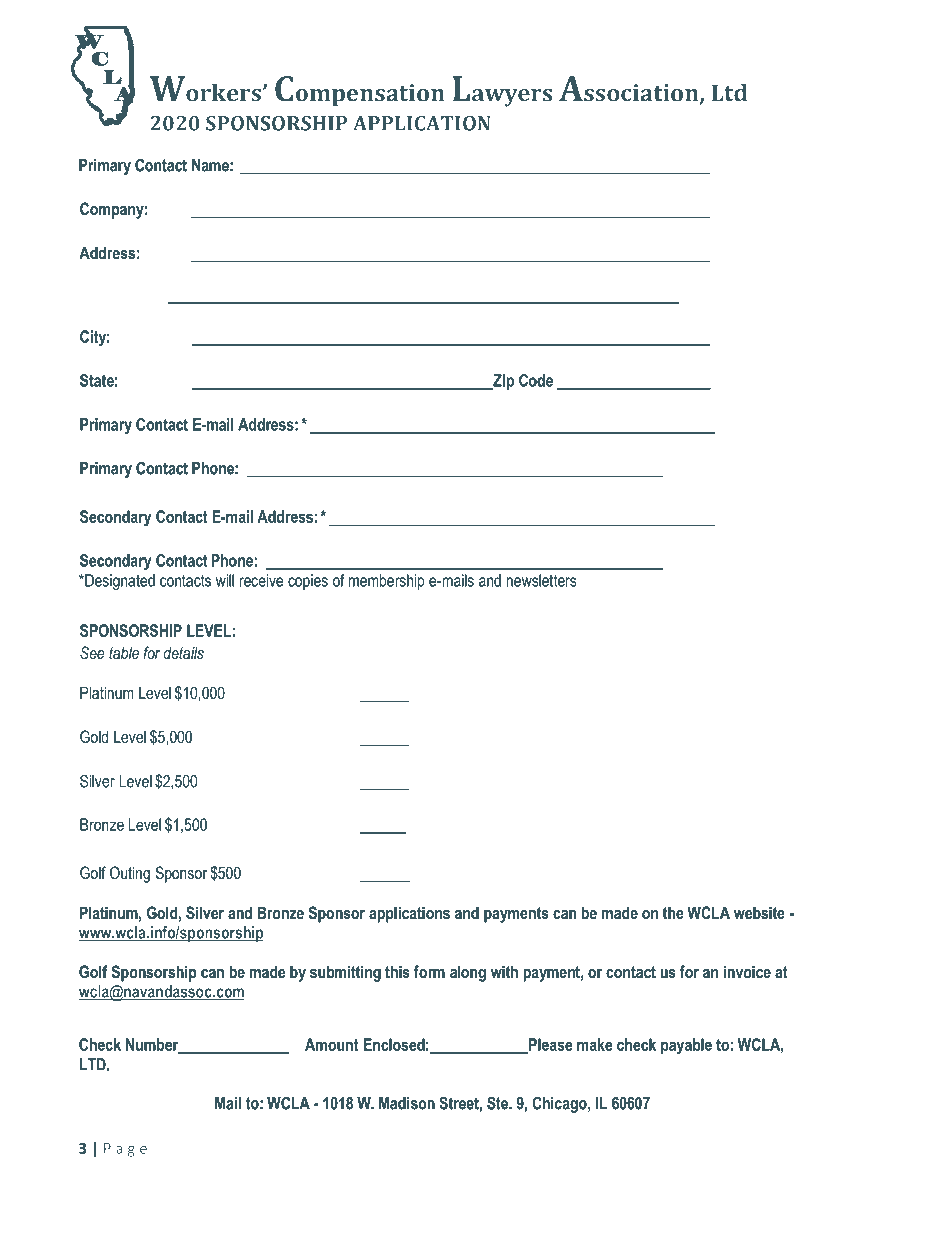 This image has height=1233, width=952. I want to click on newsletters, so click(541, 580).
